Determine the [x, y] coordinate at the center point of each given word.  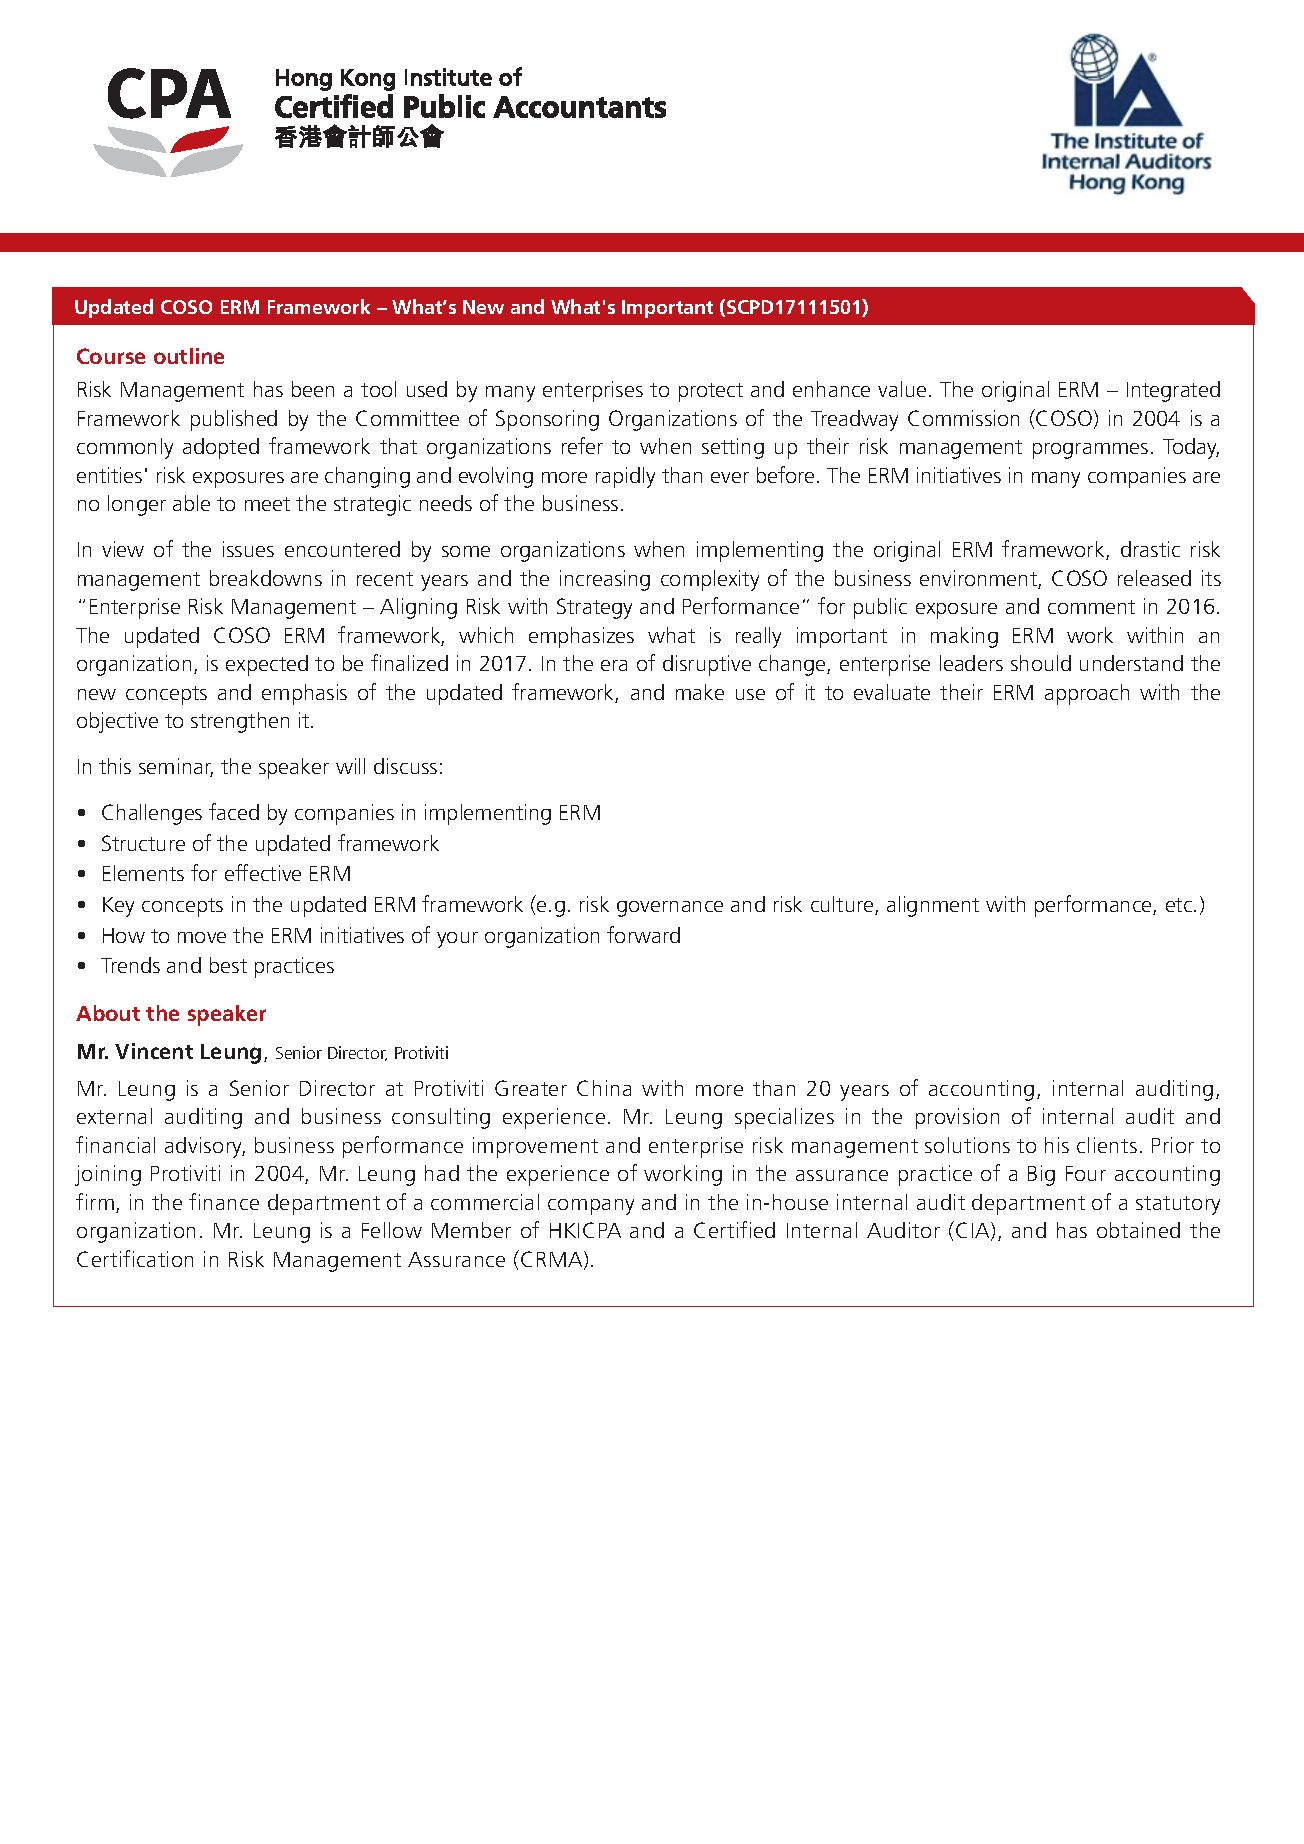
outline [189, 356]
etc [1180, 905]
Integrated [1173, 391]
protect [711, 392]
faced [234, 811]
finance [224, 1201]
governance [670, 909]
